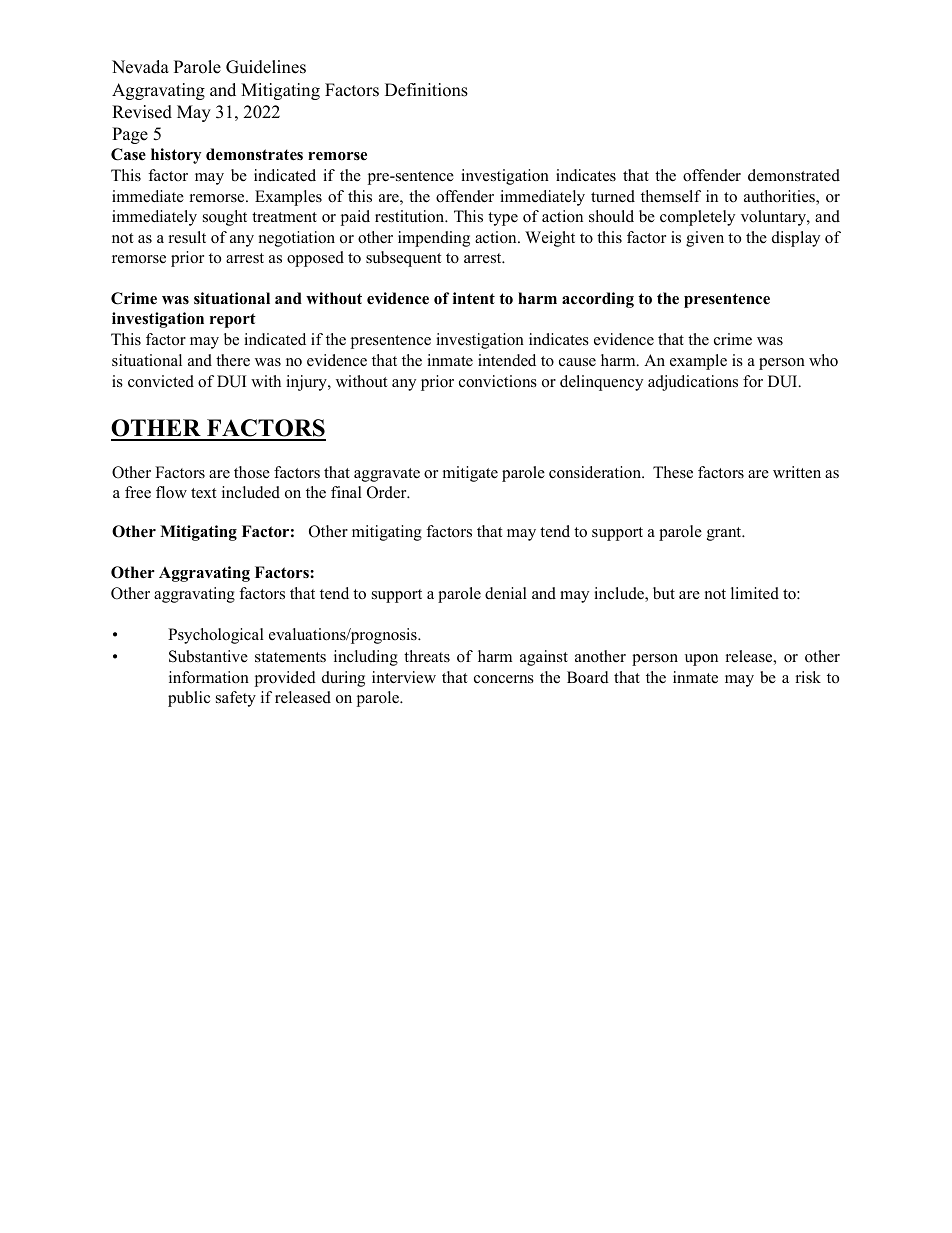  I want to click on intent, so click(474, 298).
